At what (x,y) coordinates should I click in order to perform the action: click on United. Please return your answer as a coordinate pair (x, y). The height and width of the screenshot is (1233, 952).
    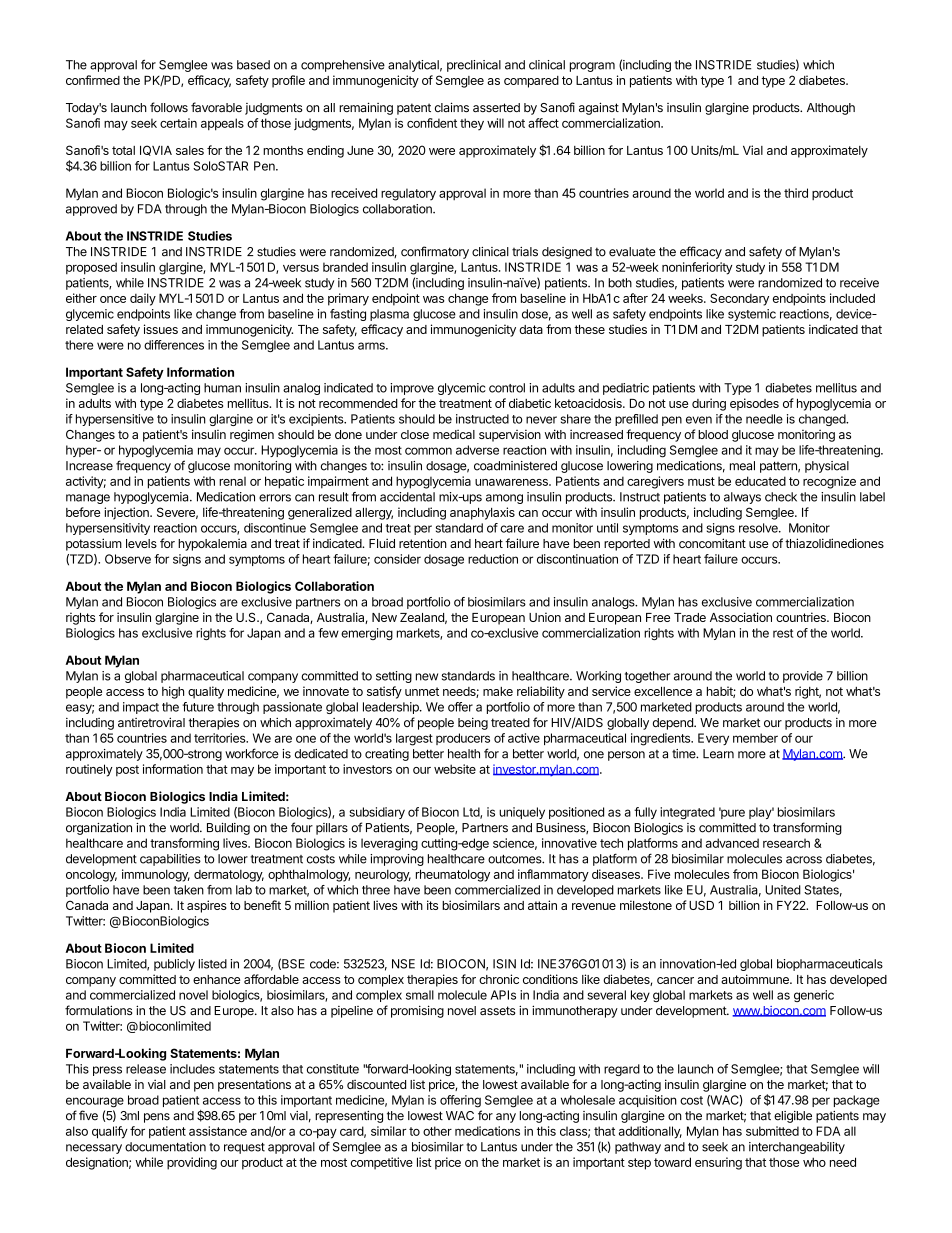
    Looking at the image, I should click on (783, 890).
